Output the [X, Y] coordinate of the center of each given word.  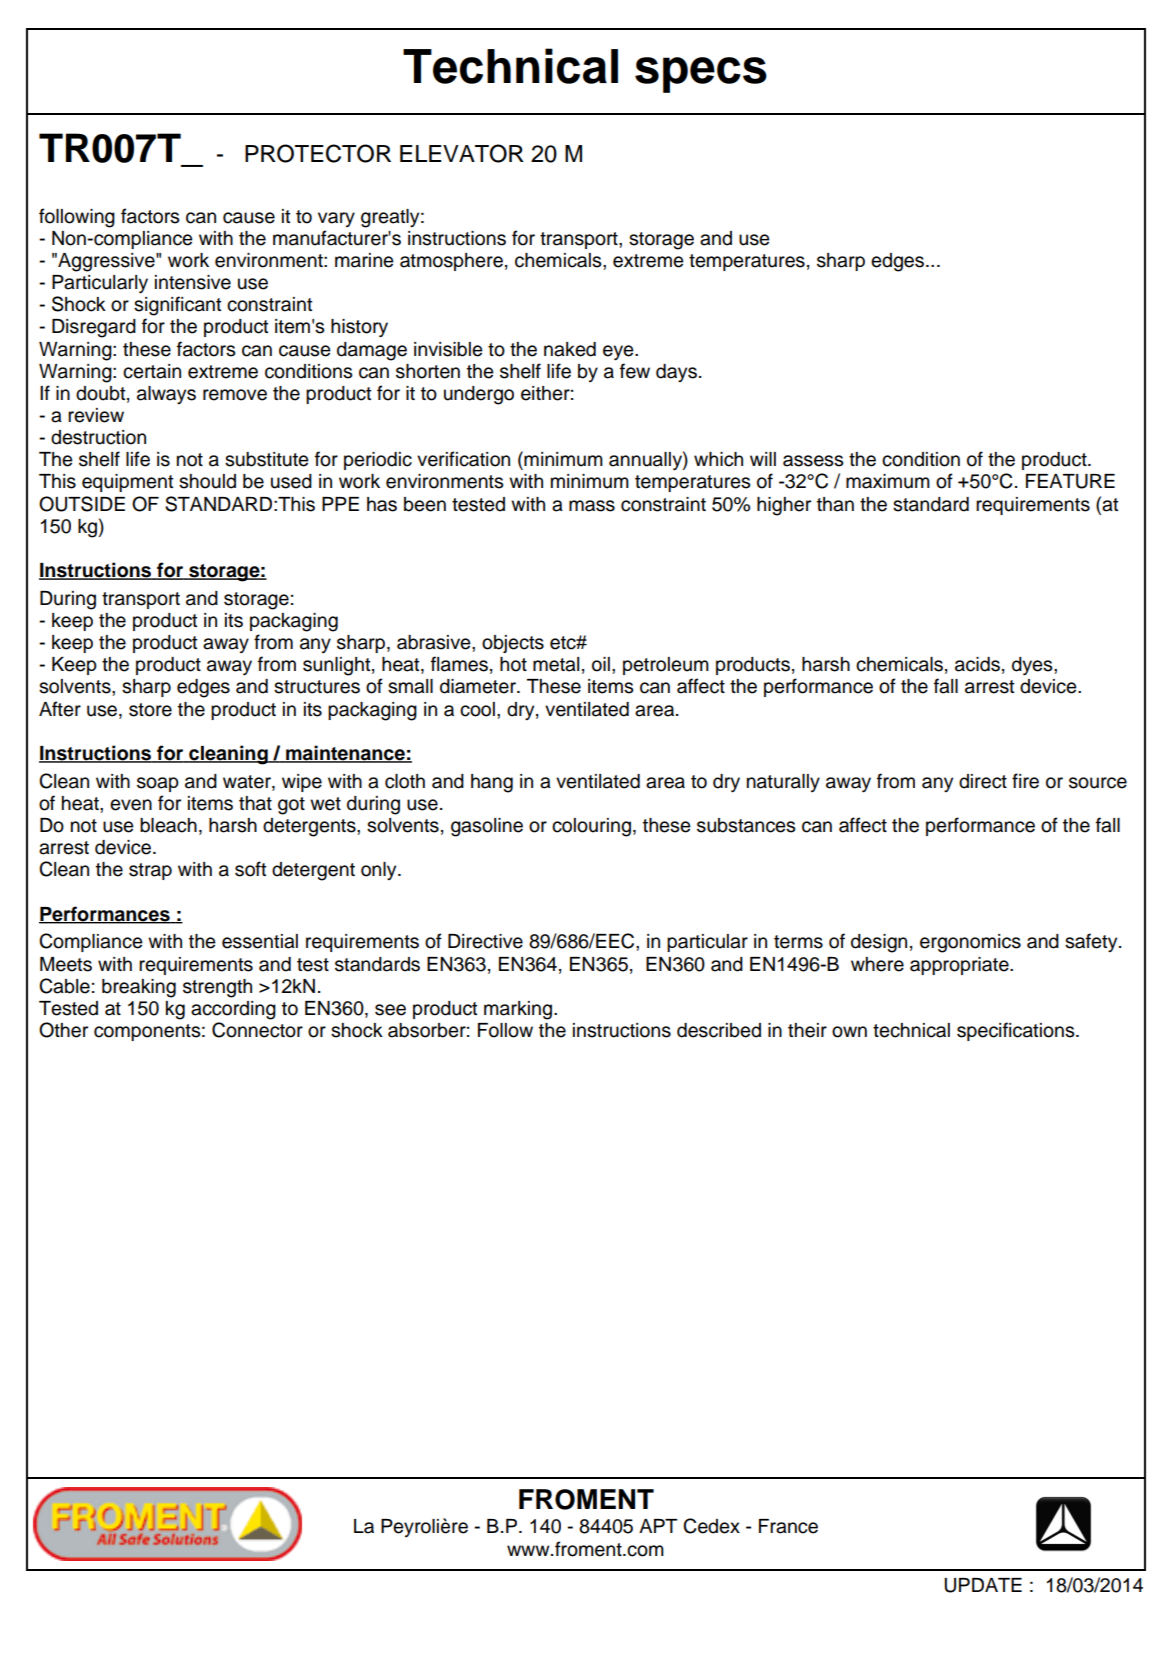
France [788, 1526]
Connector [257, 1030]
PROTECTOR [318, 153]
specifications [1017, 1031]
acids [977, 664]
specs [701, 75]
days [676, 373]
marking [519, 1010]
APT [658, 1526]
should [207, 481]
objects [513, 644]
